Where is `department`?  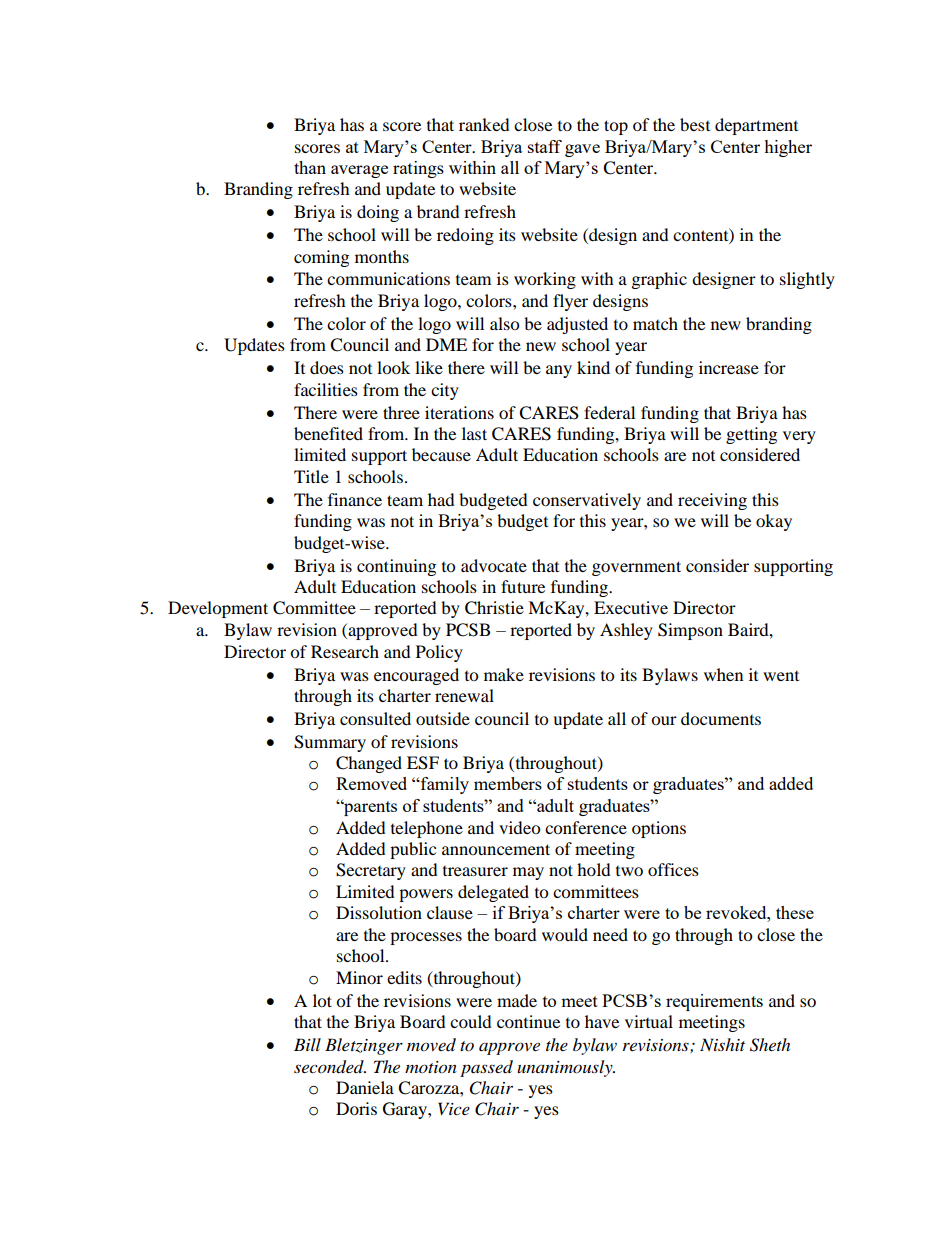
department is located at coordinates (756, 126).
